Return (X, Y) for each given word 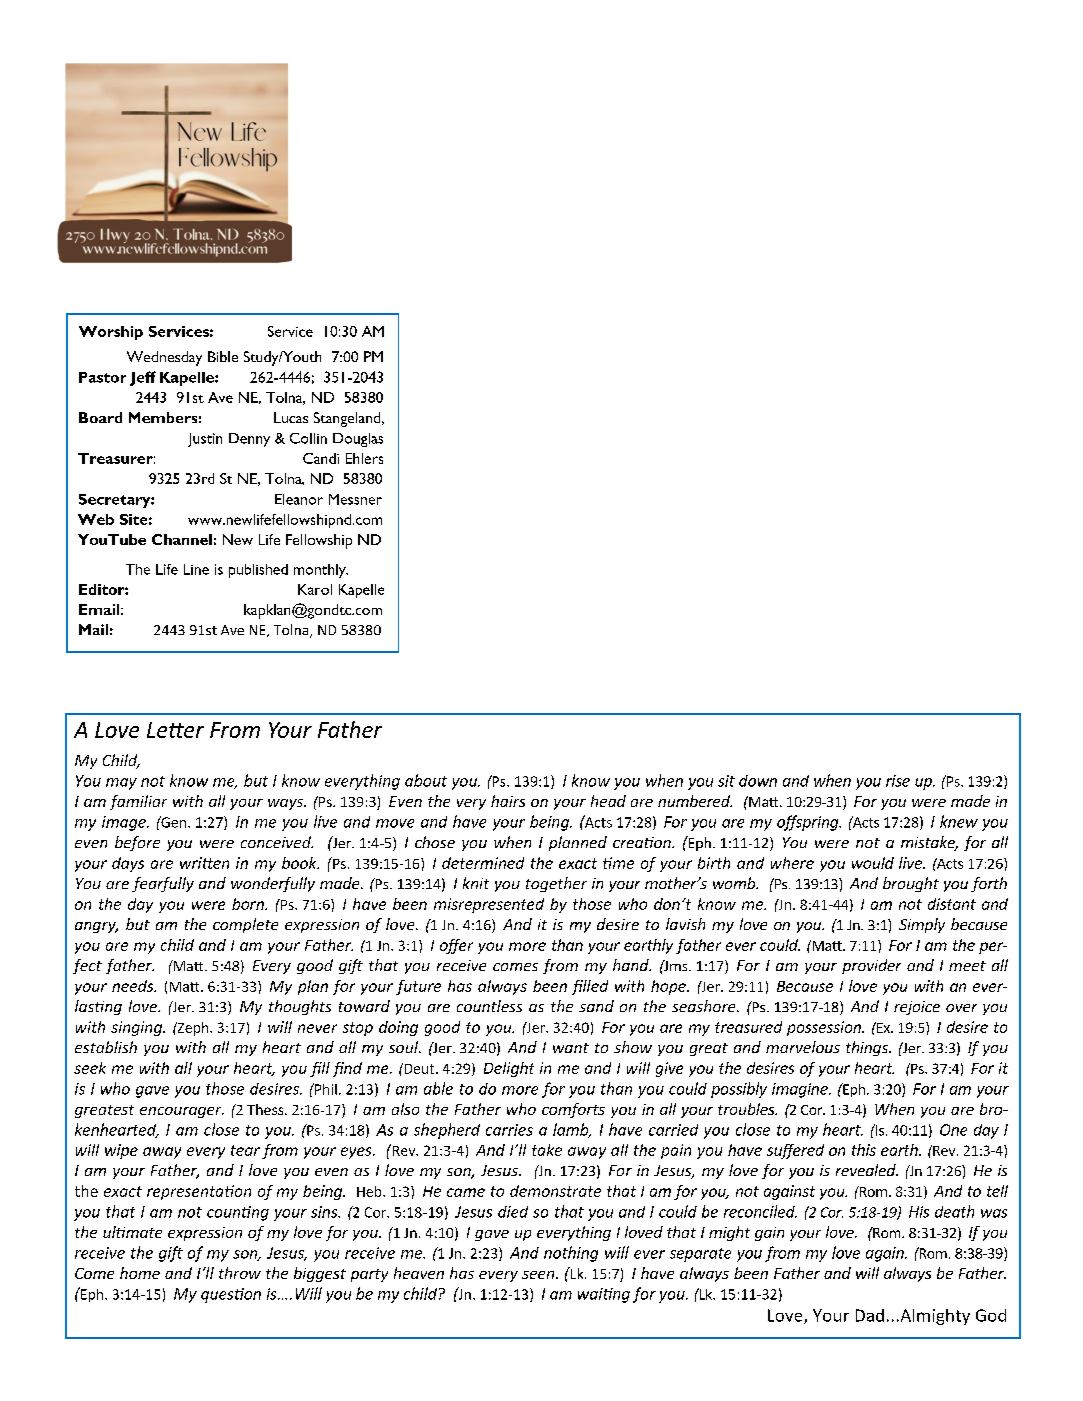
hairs (508, 801)
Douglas (358, 440)
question (231, 1295)
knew (959, 821)
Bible (223, 356)
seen (539, 1275)
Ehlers (364, 458)
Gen (172, 822)
